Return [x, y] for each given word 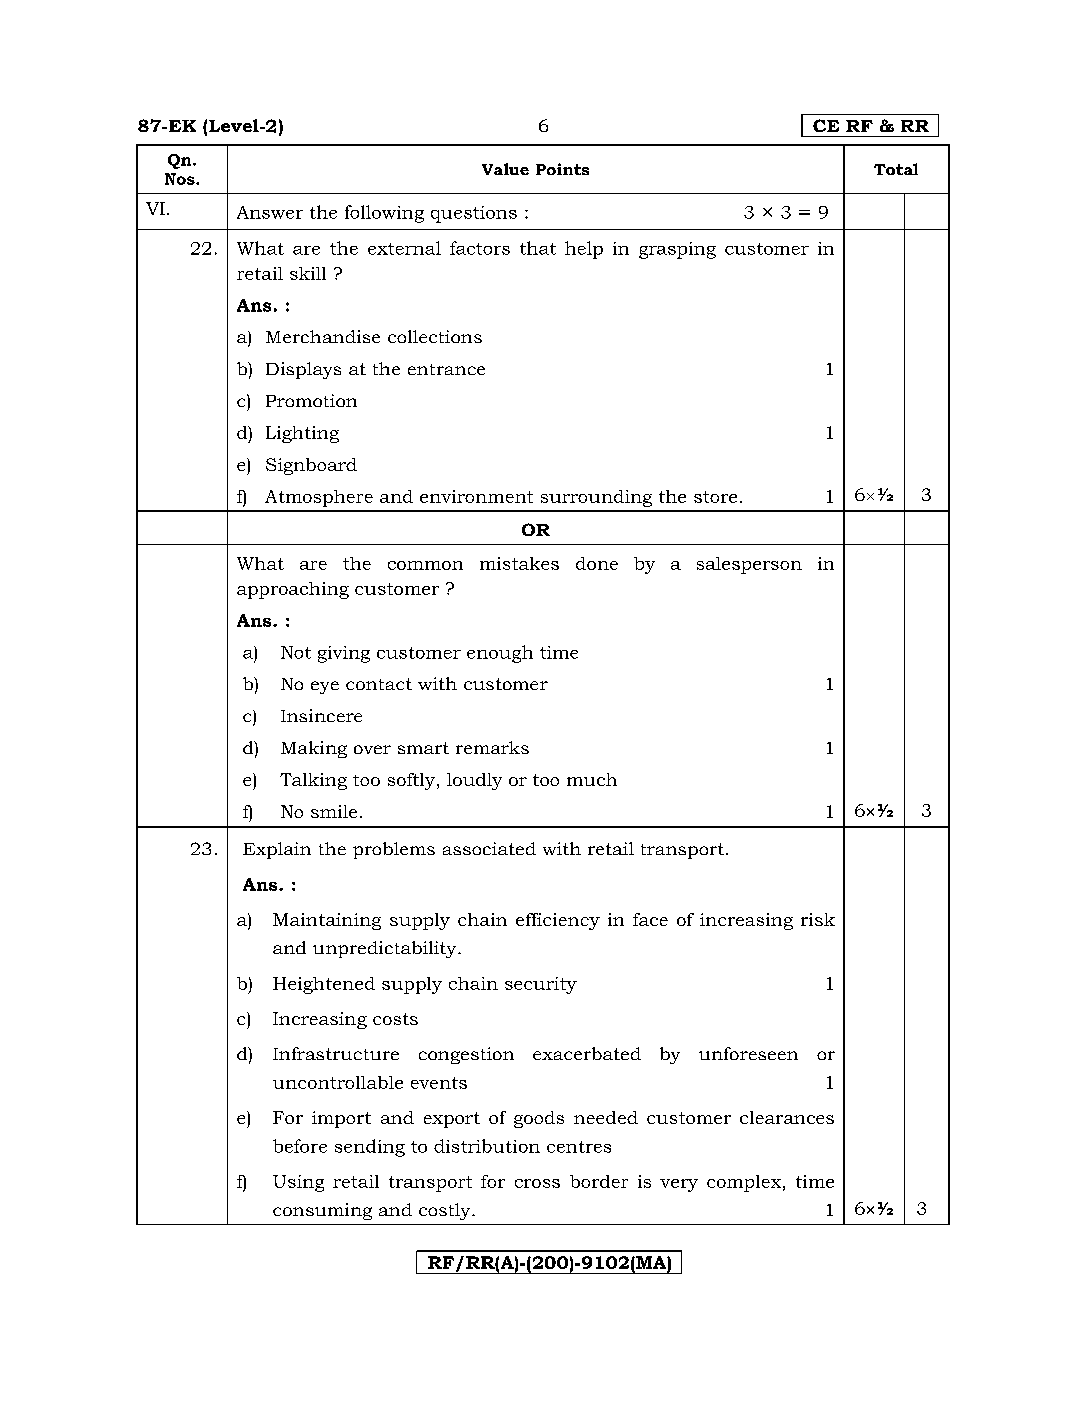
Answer [270, 212]
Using [298, 1183]
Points [562, 169]
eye [325, 687]
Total [896, 169]
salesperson [749, 565]
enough [500, 654]
